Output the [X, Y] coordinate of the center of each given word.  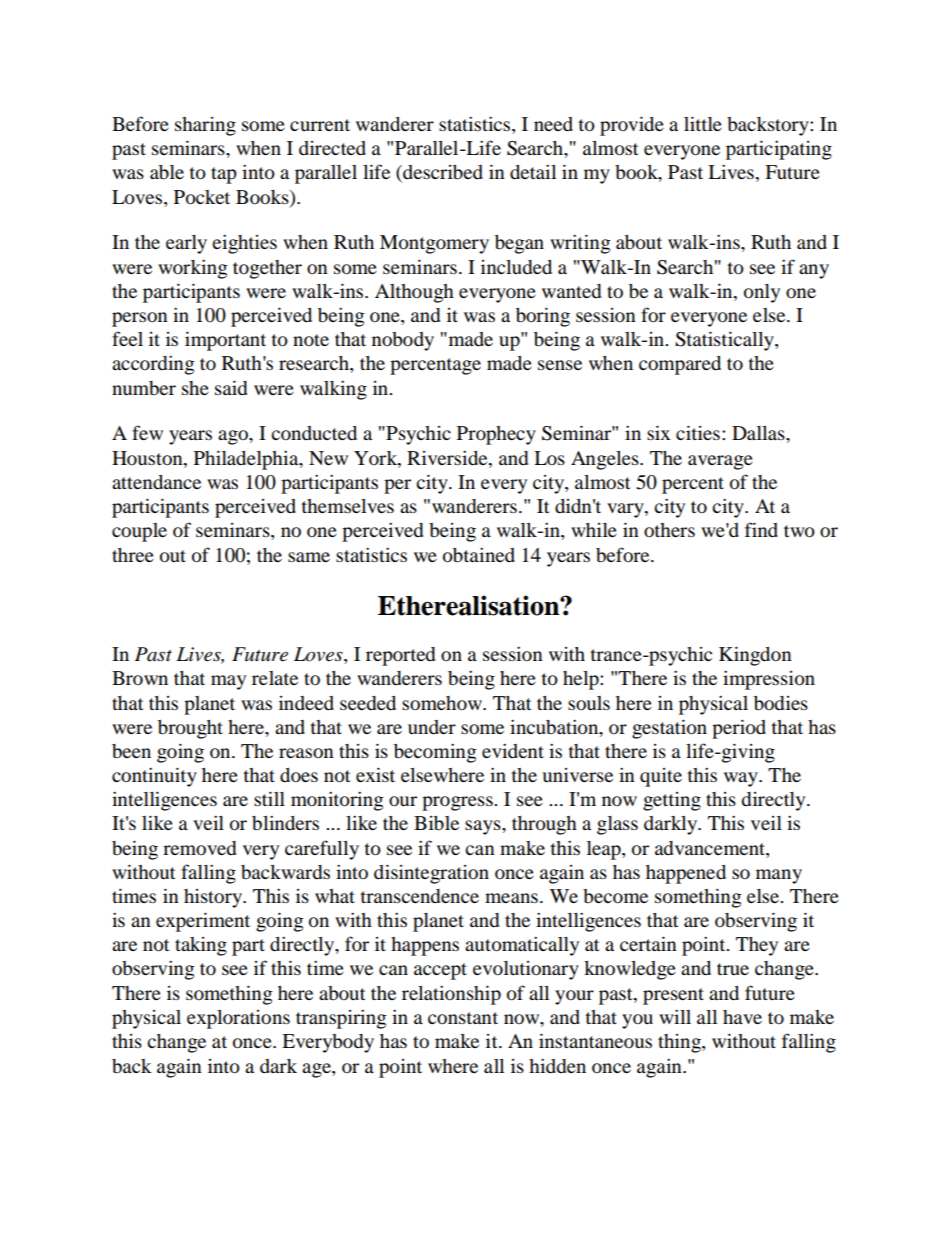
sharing [205, 126]
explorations [238, 1019]
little [703, 123]
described [442, 173]
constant [463, 1018]
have [742, 1017]
